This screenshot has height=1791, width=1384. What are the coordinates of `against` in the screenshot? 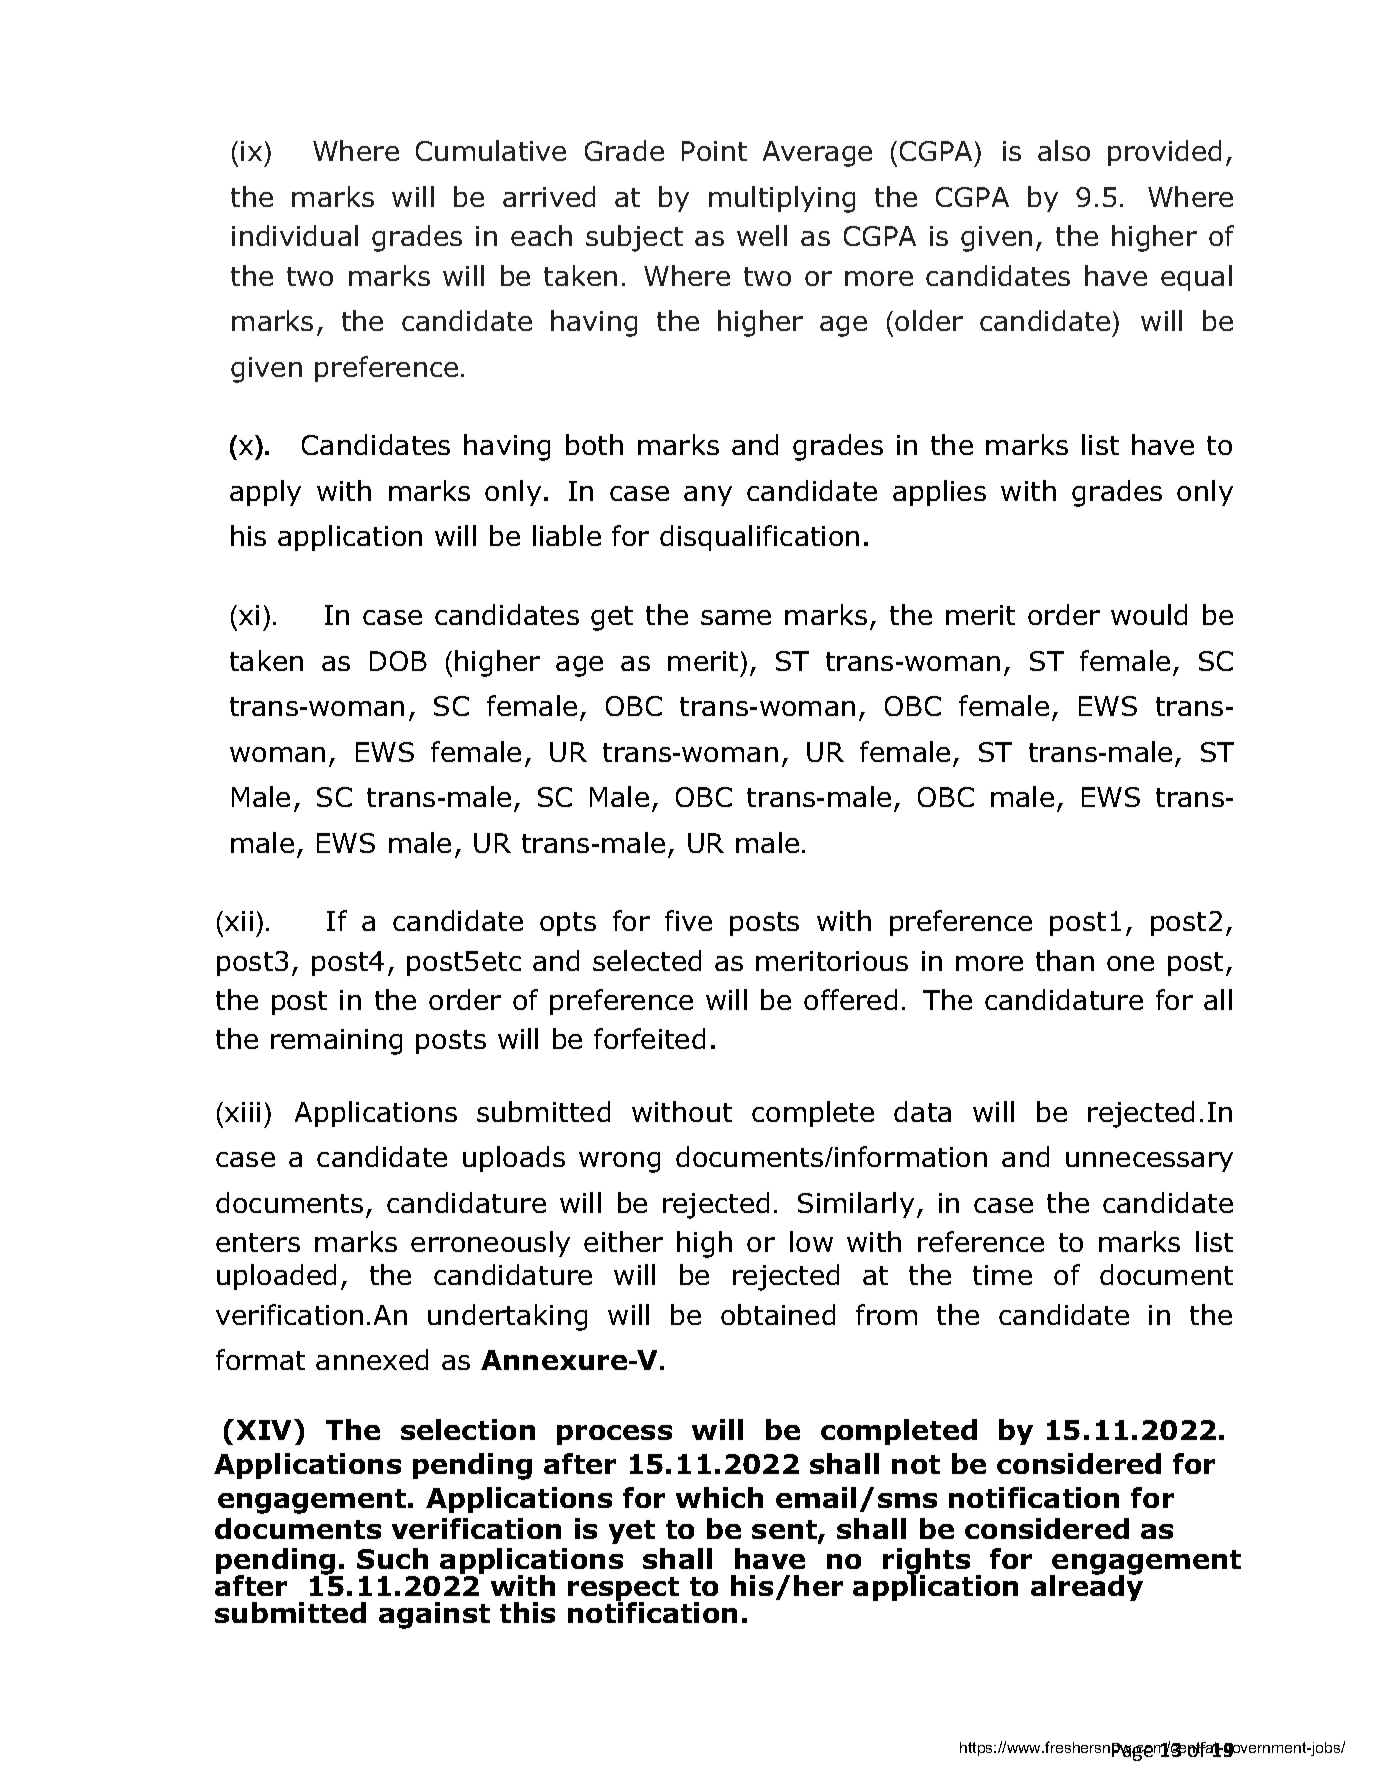 It's located at (434, 1615).
